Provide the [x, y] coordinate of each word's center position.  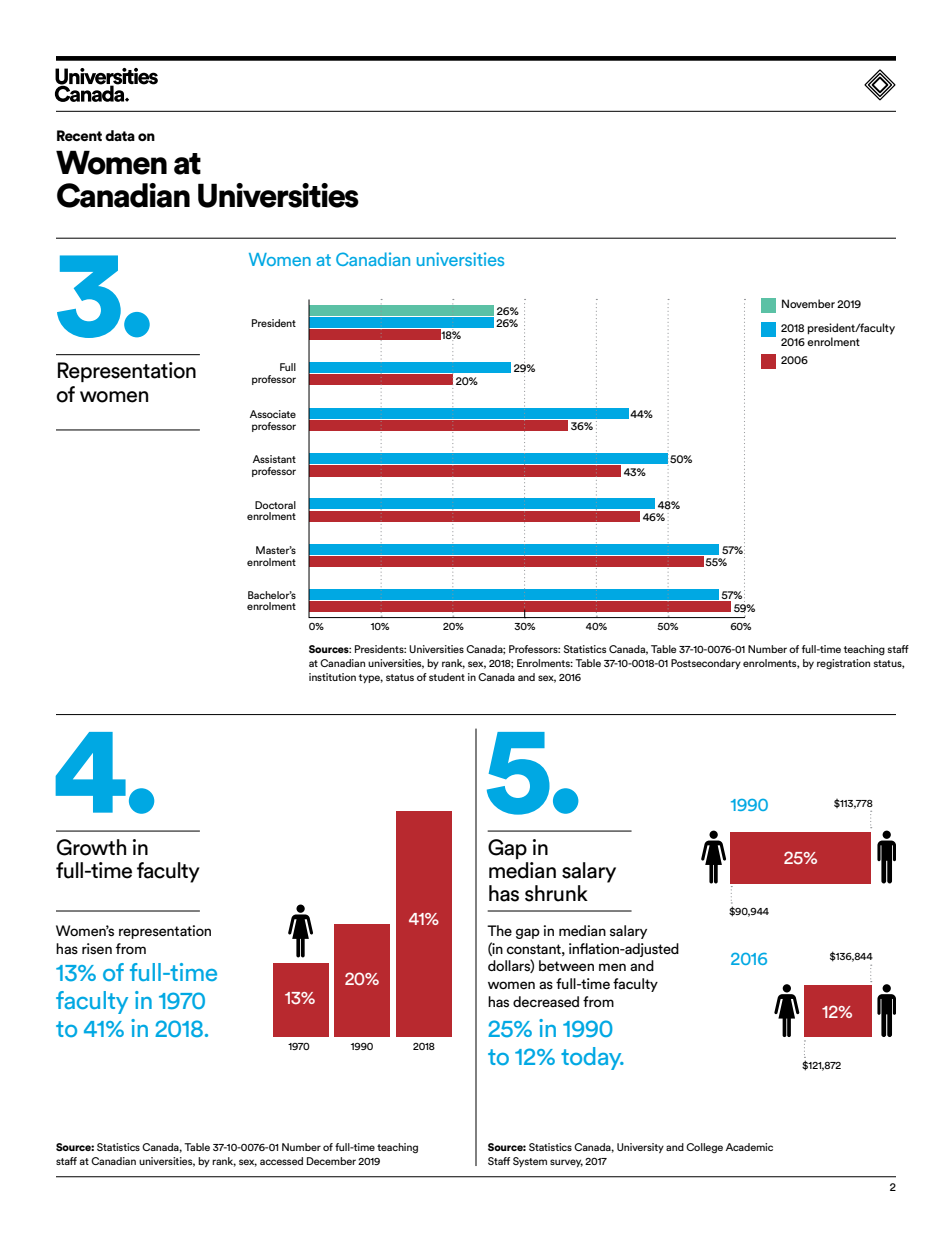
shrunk [556, 893]
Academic [749, 1147]
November [808, 303]
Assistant [274, 459]
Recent [79, 135]
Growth [91, 847]
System [530, 1162]
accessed [281, 1161]
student [447, 677]
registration [843, 664]
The [499, 930]
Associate [273, 414]
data [120, 135]
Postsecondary [706, 664]
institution [332, 677]
